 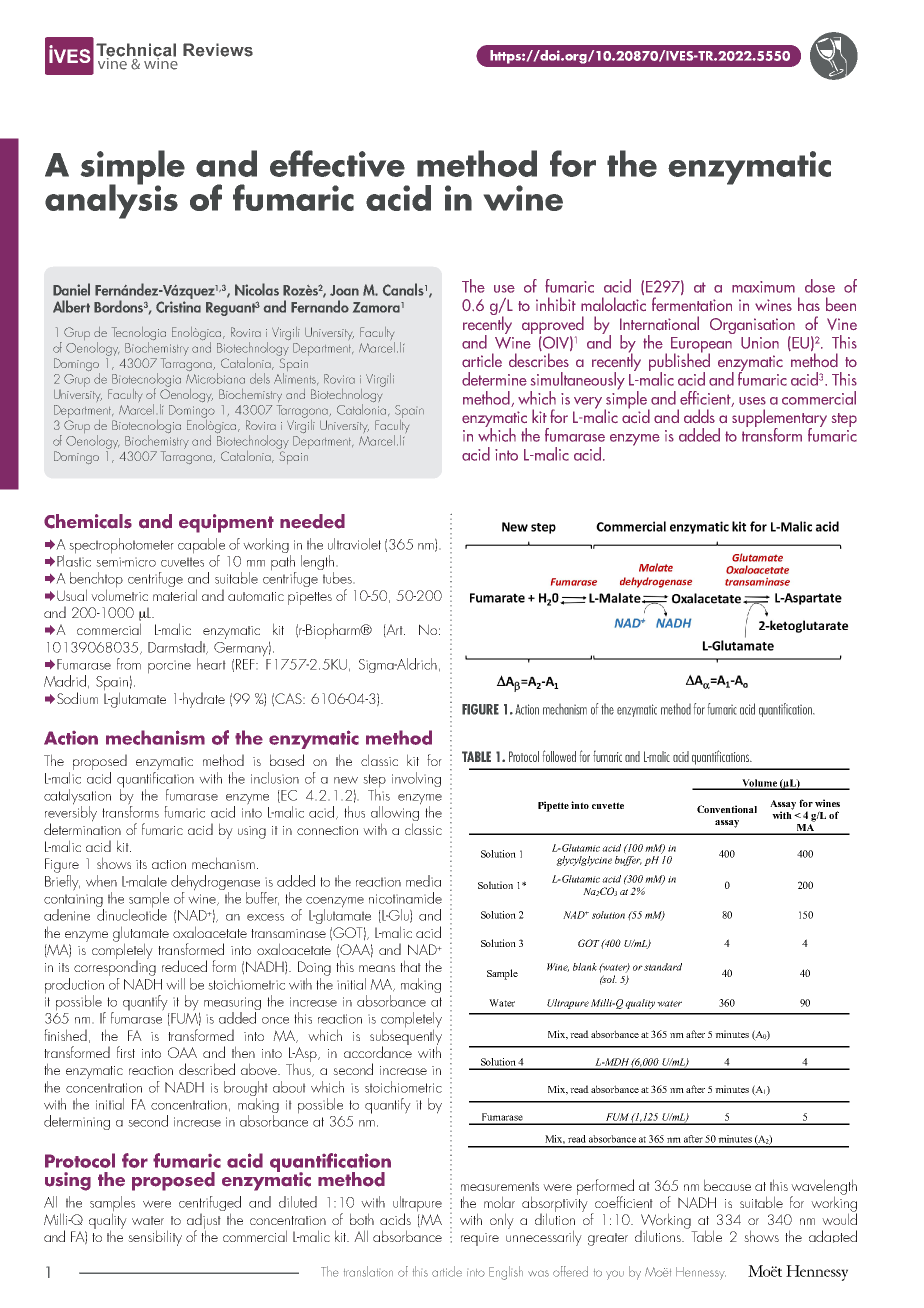 I want to click on sensibility, so click(x=155, y=1238).
